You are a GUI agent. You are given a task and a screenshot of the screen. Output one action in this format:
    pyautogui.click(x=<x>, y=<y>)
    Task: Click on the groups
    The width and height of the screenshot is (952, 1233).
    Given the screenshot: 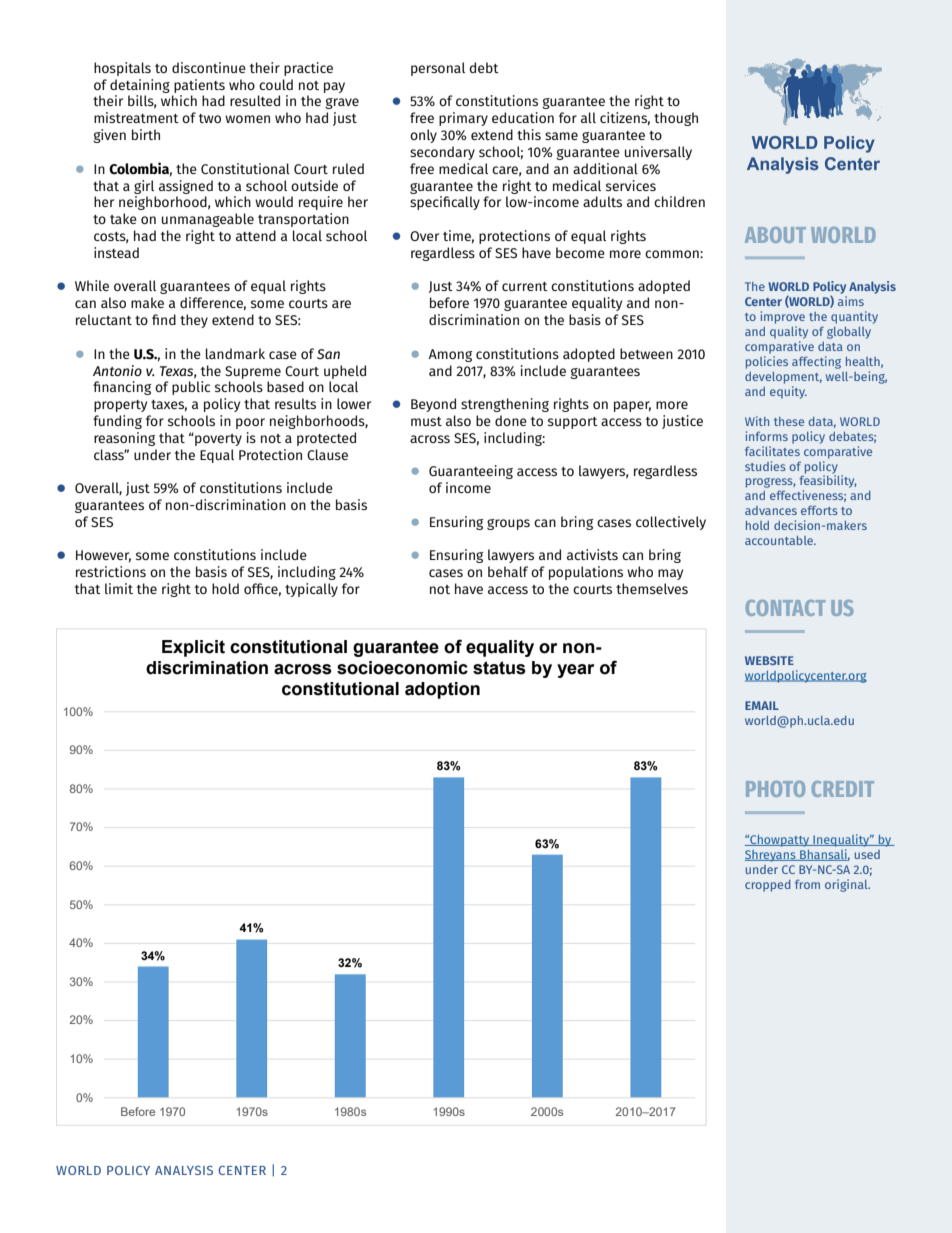 What is the action you would take?
    pyautogui.click(x=508, y=524)
